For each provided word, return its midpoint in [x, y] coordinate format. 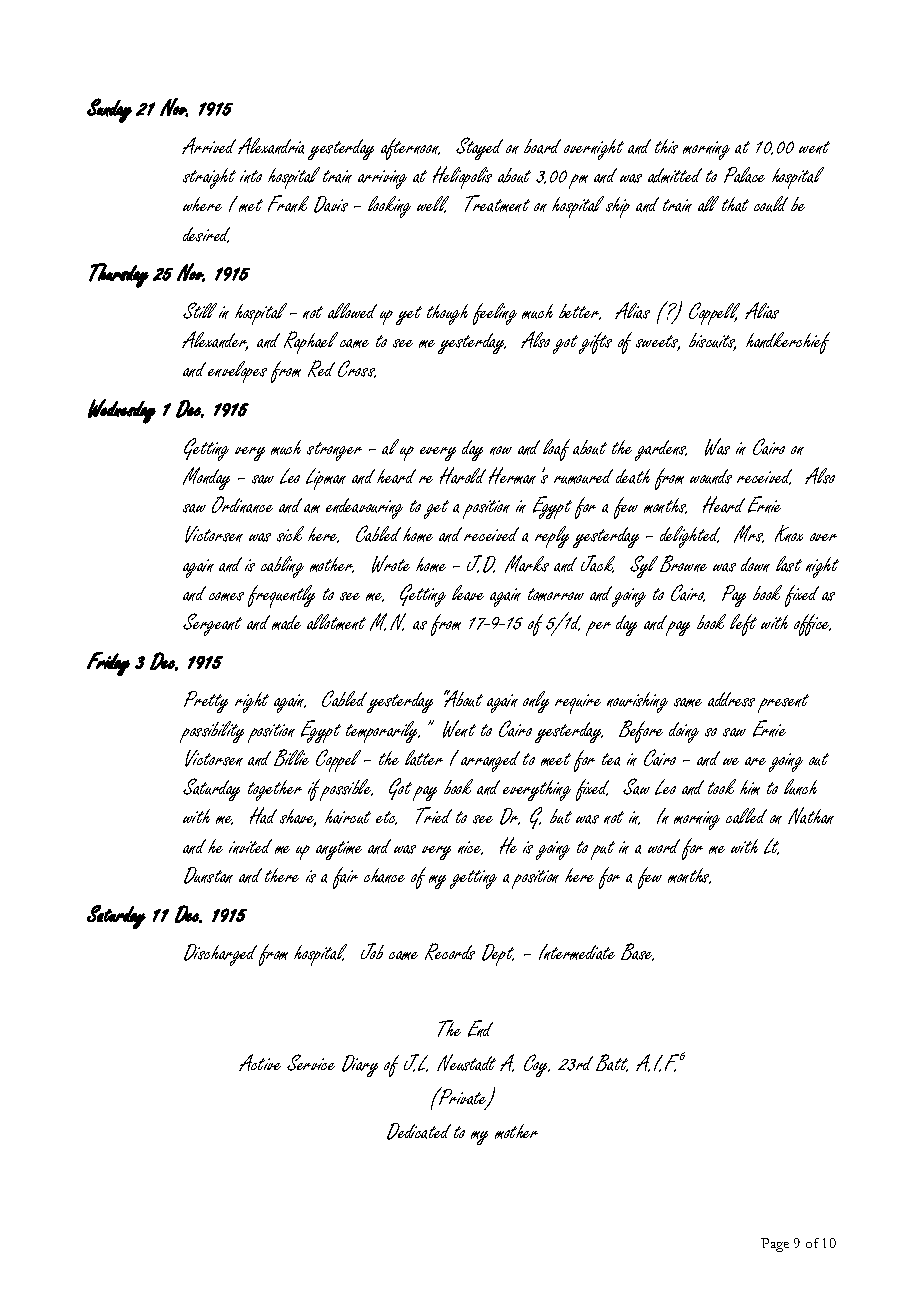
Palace [744, 175]
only [536, 702]
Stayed [479, 148]
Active [260, 1062]
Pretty [206, 702]
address [731, 699]
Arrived [209, 145]
